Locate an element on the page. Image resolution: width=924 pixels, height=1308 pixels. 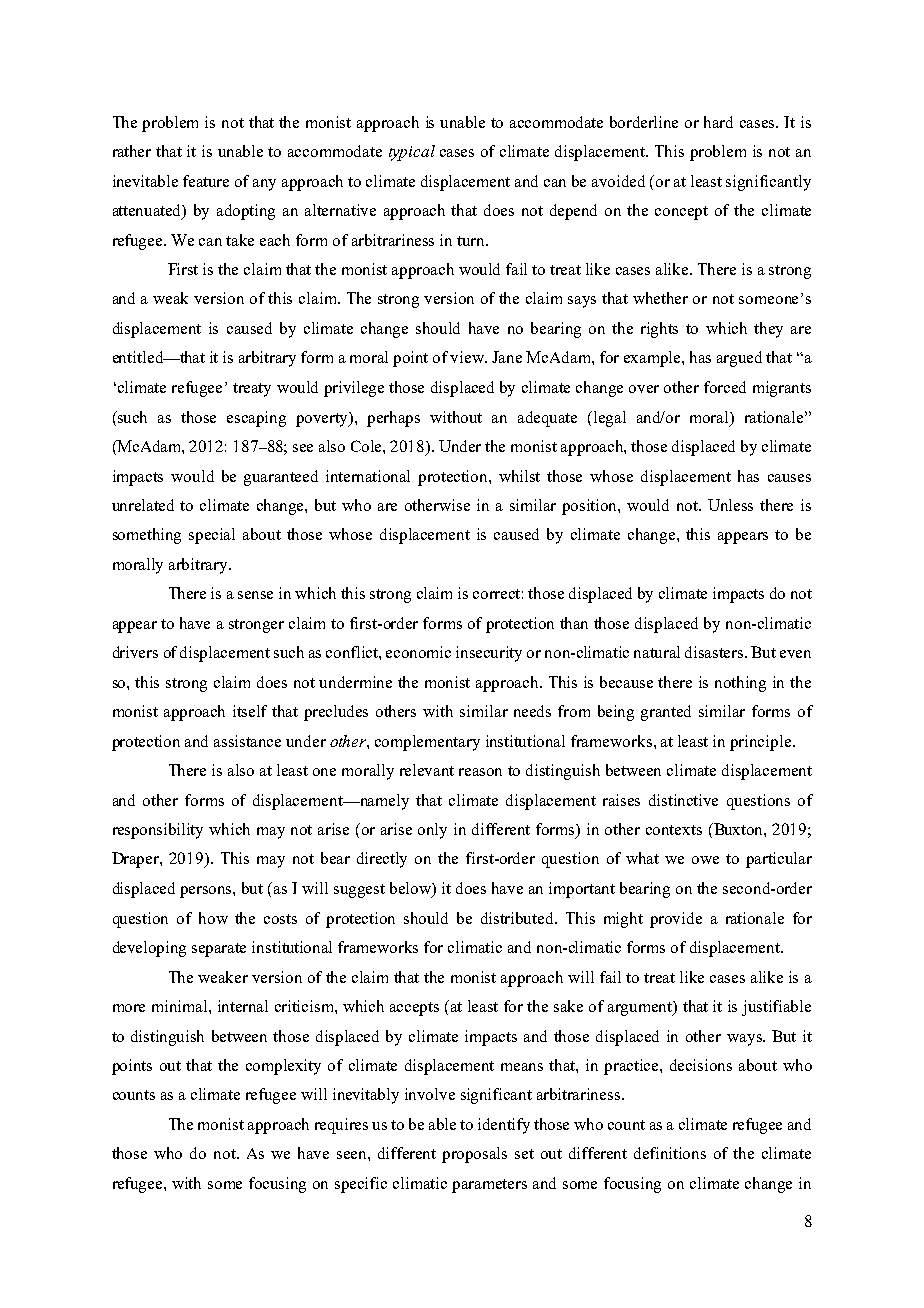
special is located at coordinates (212, 536).
